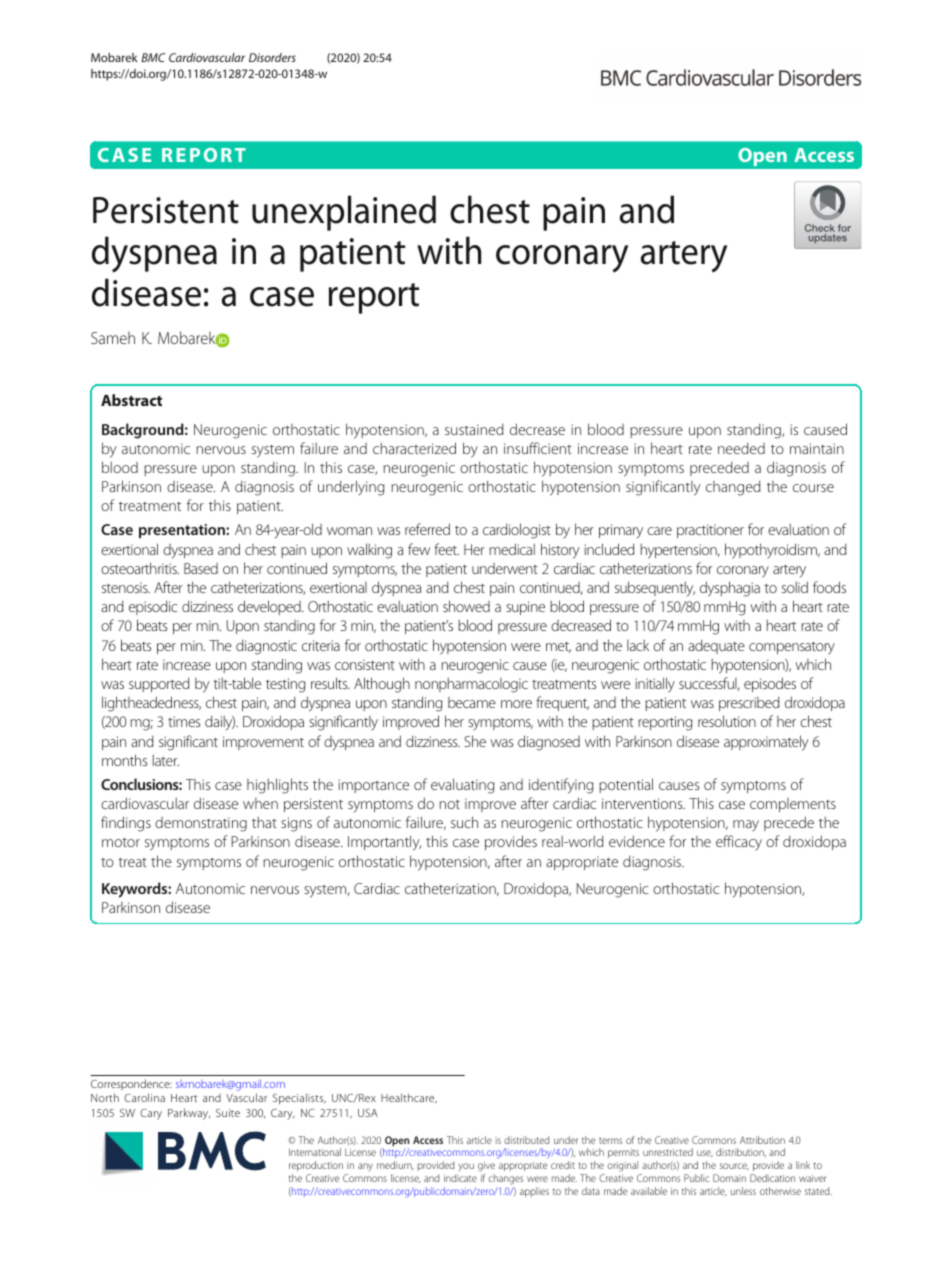  What do you see at coordinates (201, 824) in the screenshot?
I see `demonstrating` at bounding box center [201, 824].
